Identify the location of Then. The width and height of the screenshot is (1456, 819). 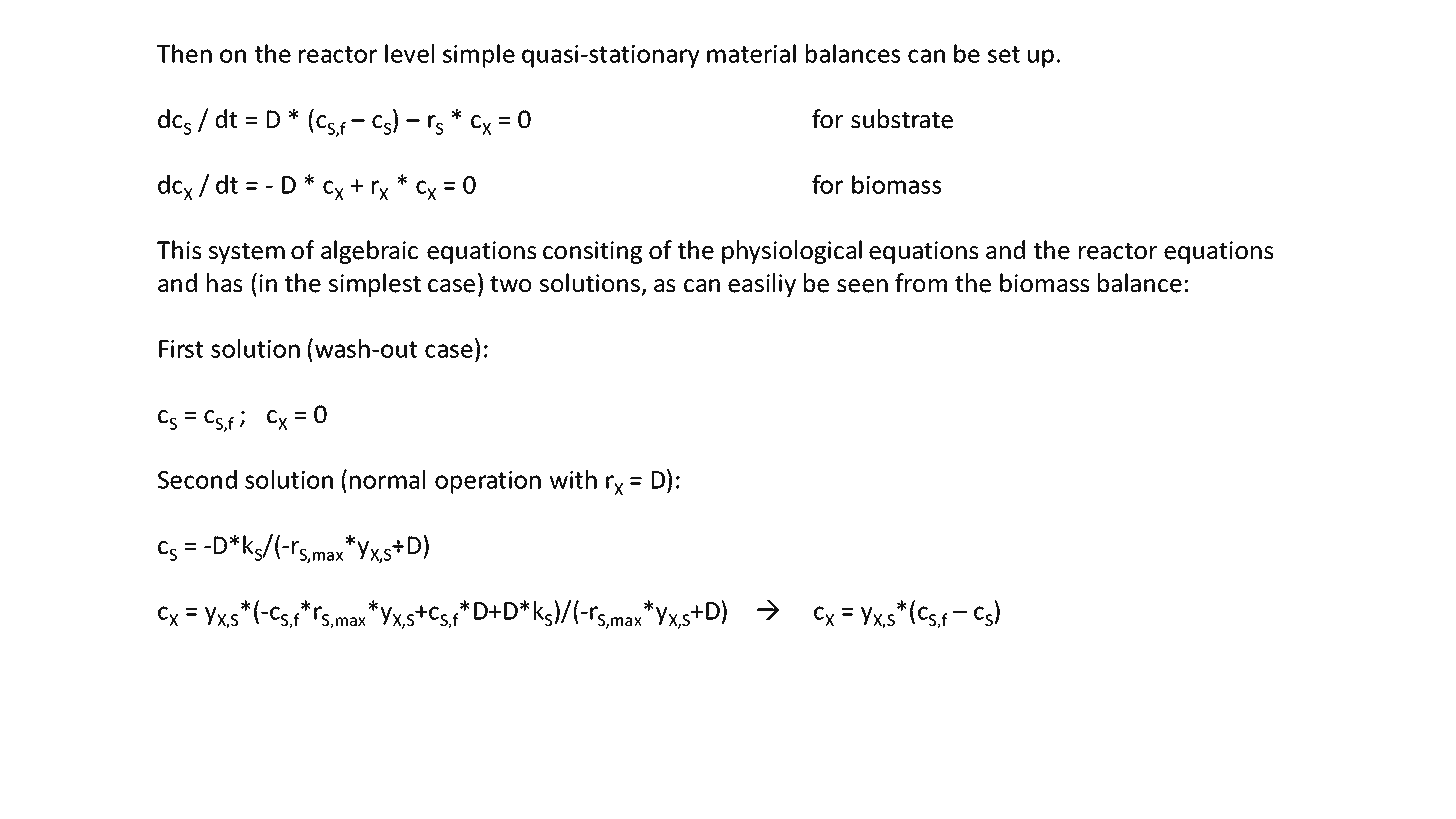
(184, 53).
